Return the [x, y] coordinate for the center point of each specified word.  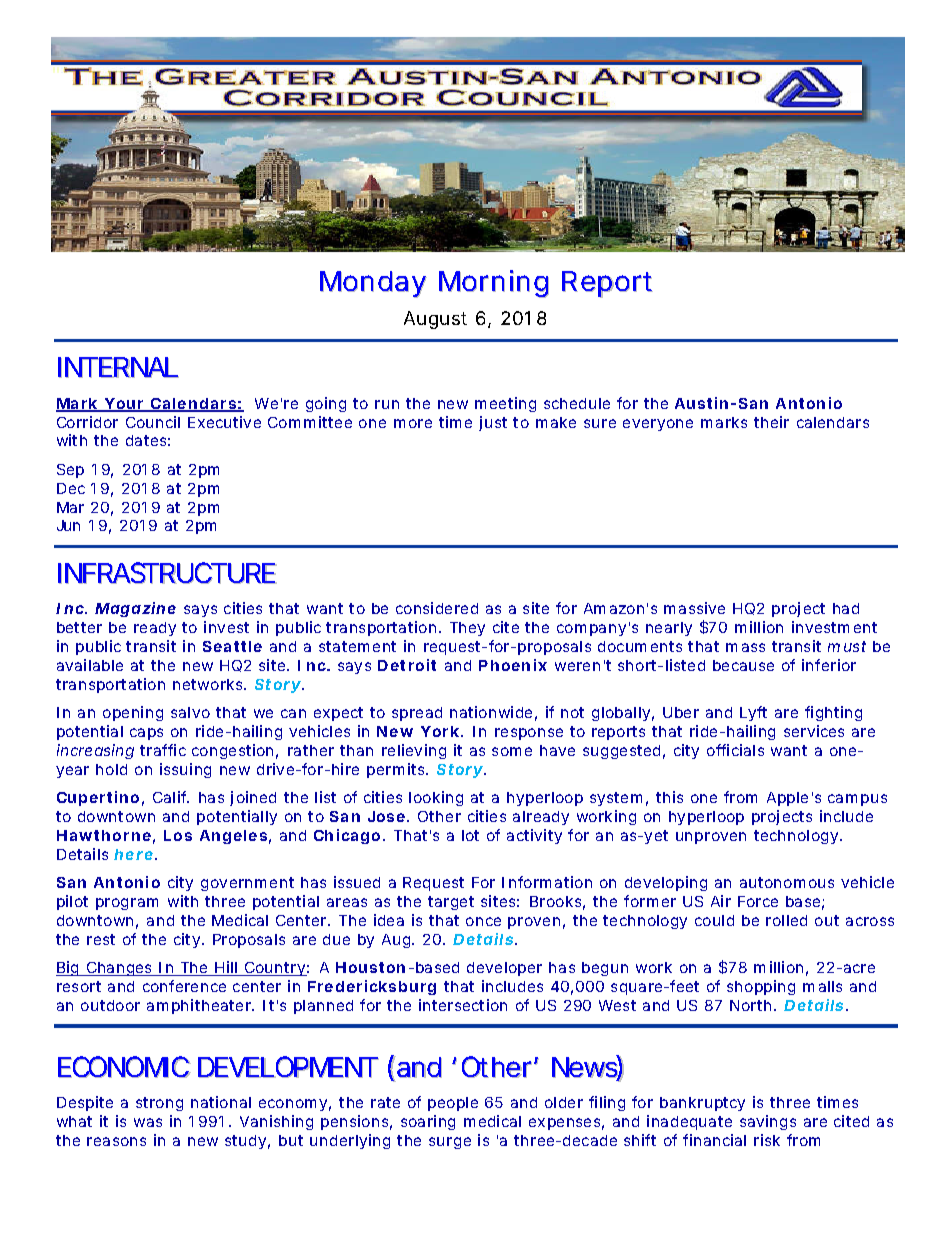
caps [146, 734]
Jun [68, 525]
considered [437, 608]
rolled [786, 920]
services [814, 731]
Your [124, 405]
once [483, 921]
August [435, 320]
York [440, 731]
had [846, 608]
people [453, 1104]
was [148, 1122]
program [127, 904]
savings [768, 1122]
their [771, 422]
